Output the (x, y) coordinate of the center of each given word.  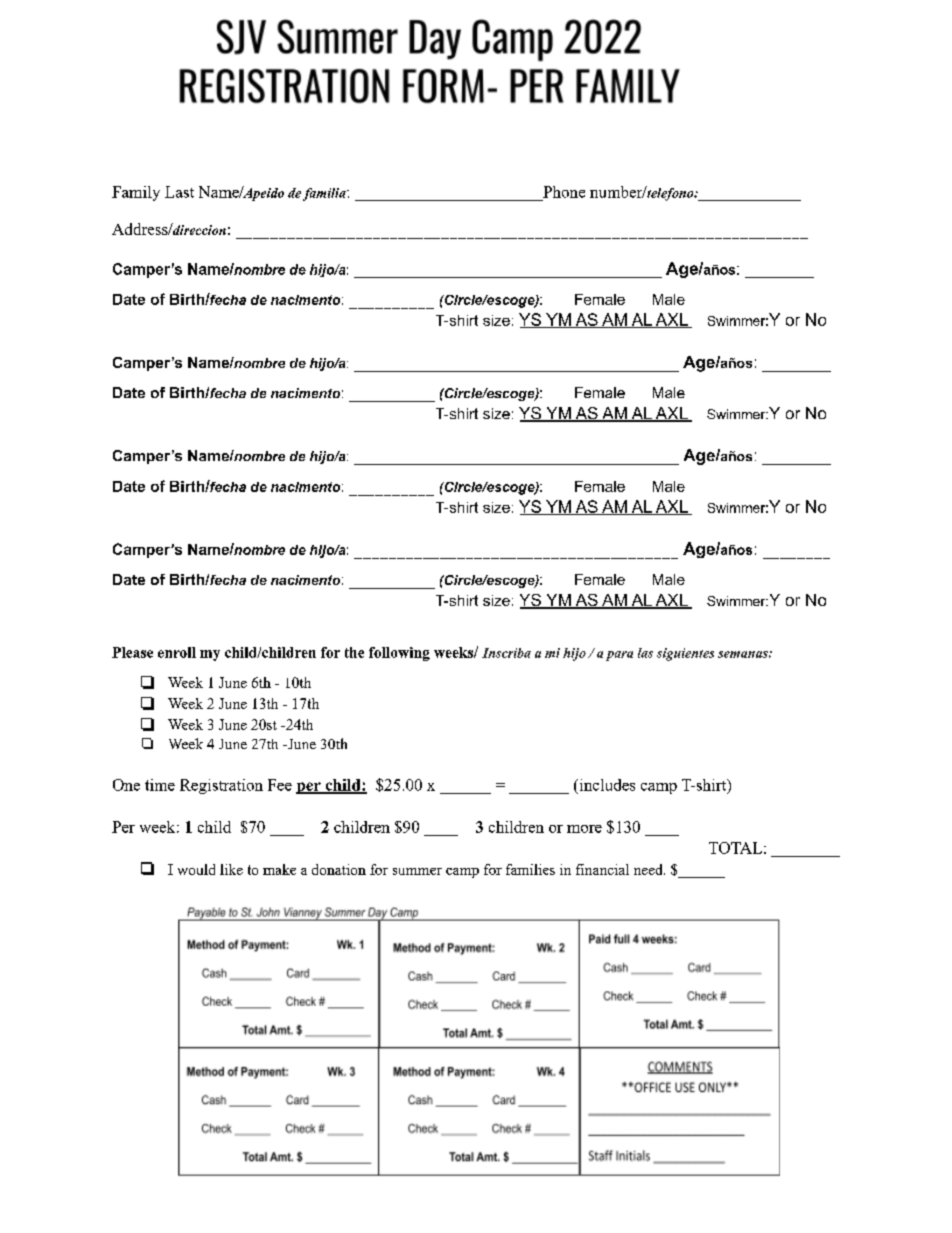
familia (325, 194)
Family (136, 193)
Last (179, 192)
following (399, 654)
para (619, 656)
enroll (177, 652)
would (196, 869)
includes (606, 785)
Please (132, 652)
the (354, 652)
